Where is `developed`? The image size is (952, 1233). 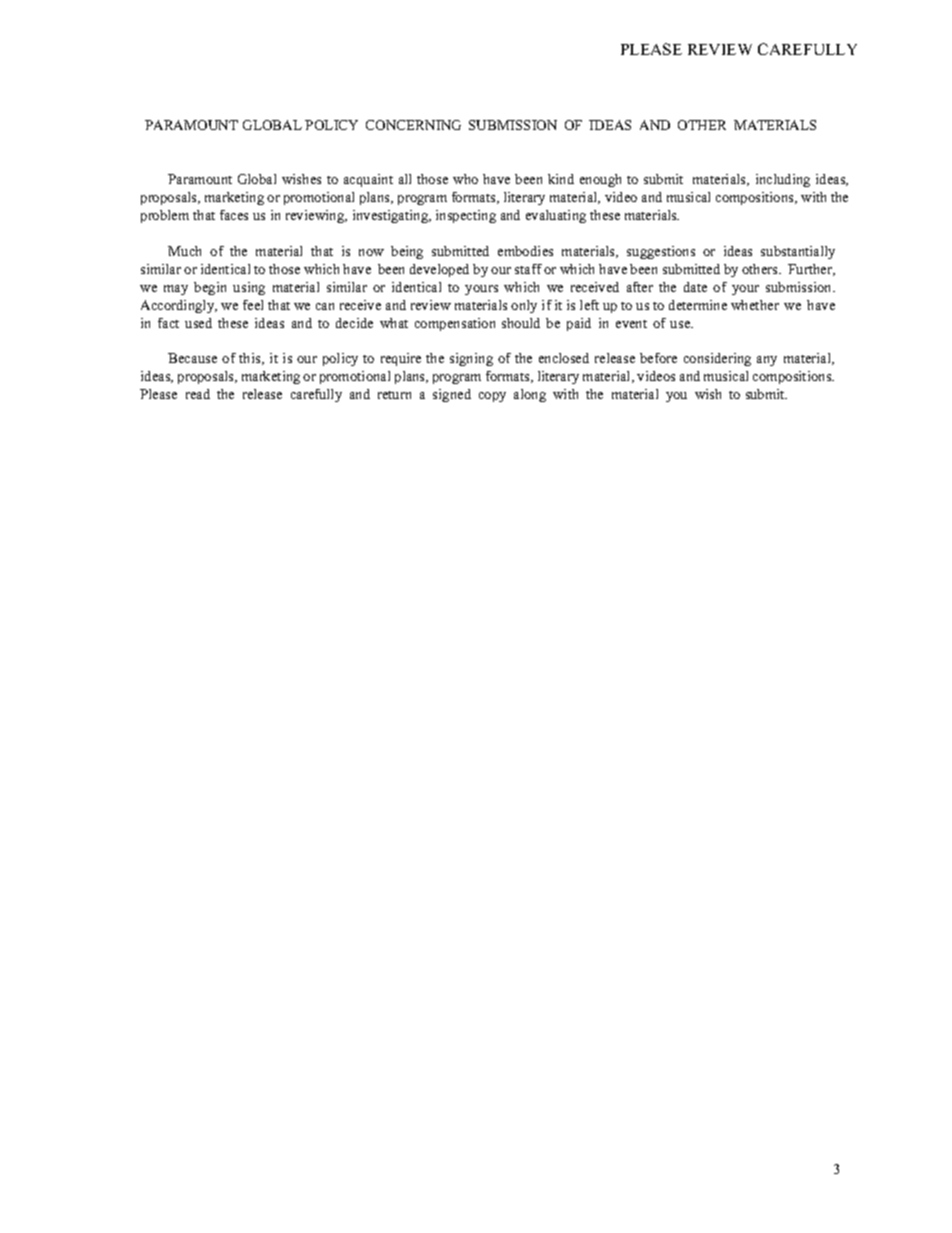 developed is located at coordinates (439, 270).
